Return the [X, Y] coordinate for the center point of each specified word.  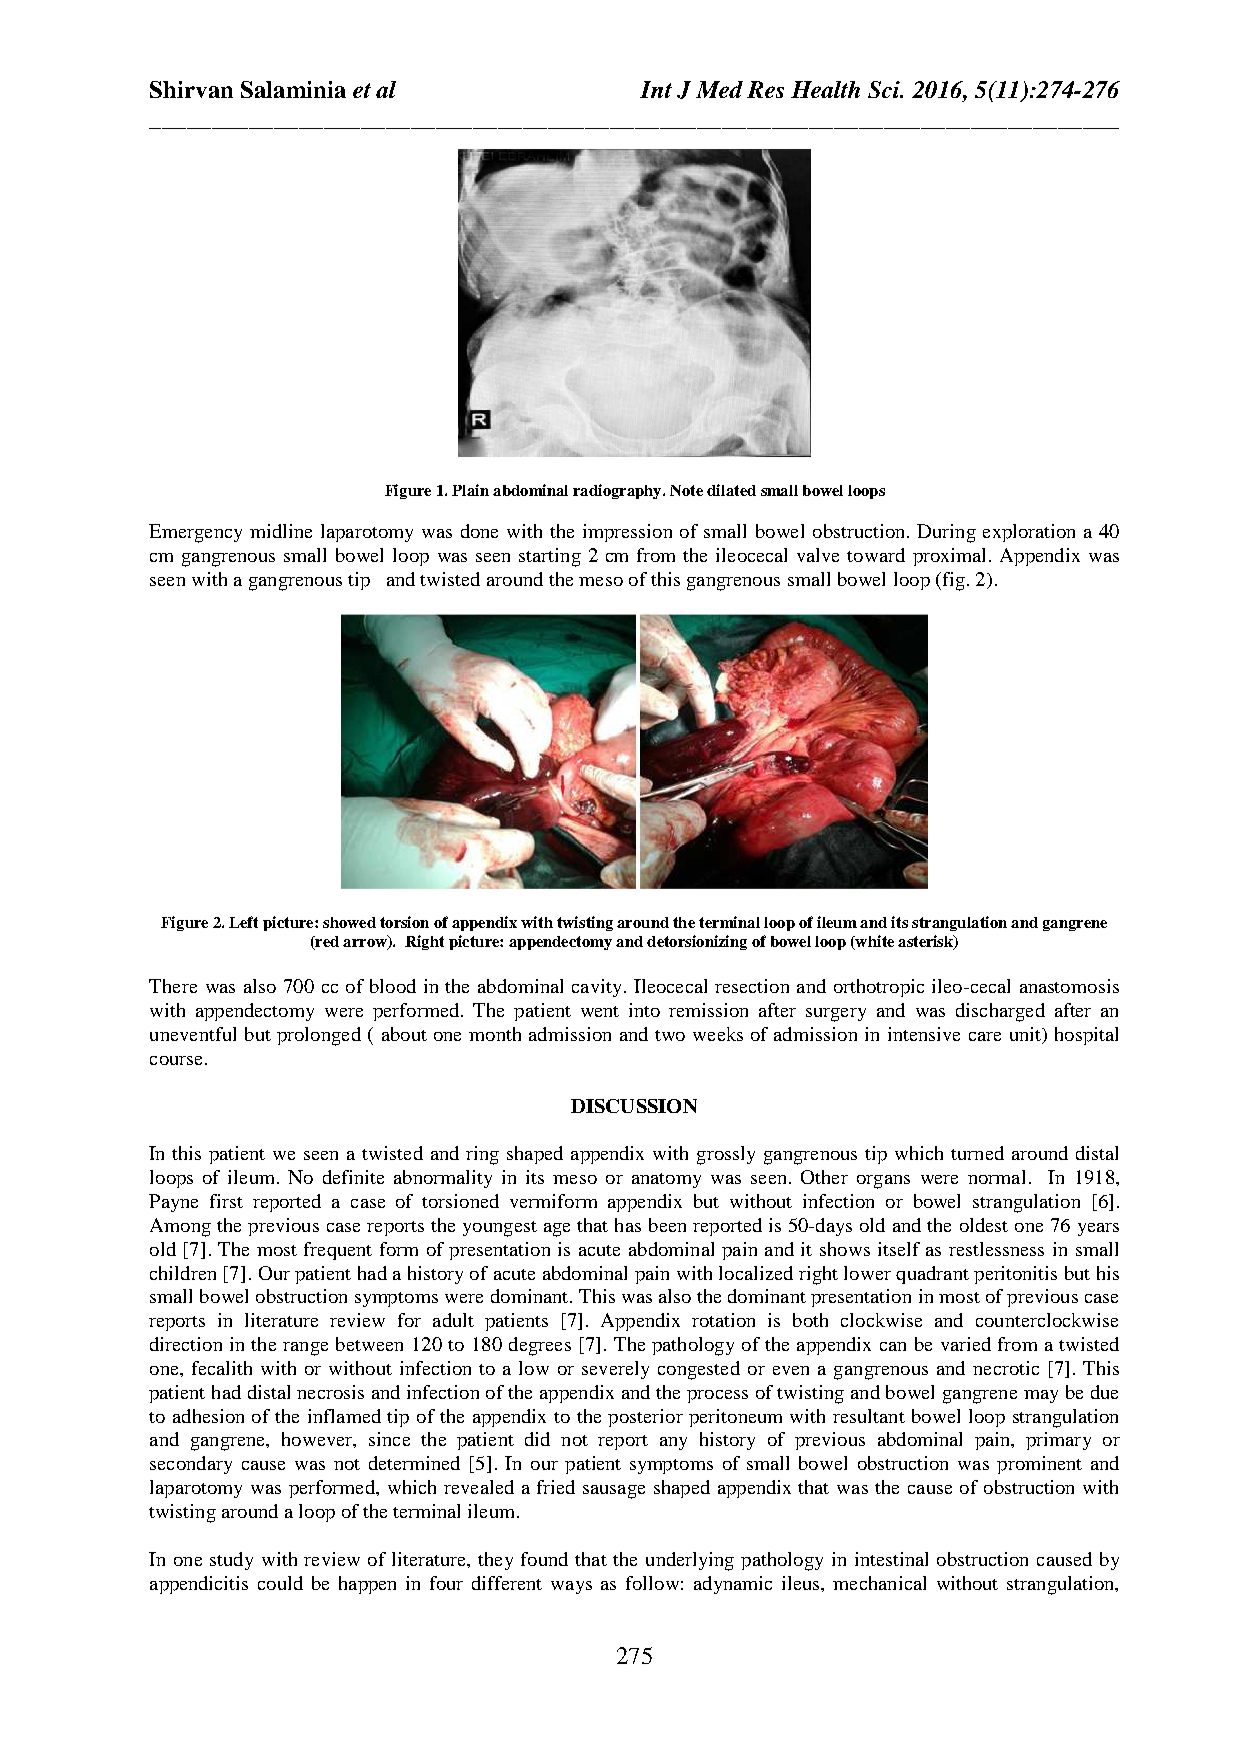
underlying [690, 1561]
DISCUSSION [634, 1106]
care [985, 1036]
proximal [949, 557]
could [280, 1583]
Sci [885, 89]
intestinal [891, 1559]
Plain [470, 490]
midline [281, 531]
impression [627, 533]
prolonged [319, 1036]
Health [825, 89]
